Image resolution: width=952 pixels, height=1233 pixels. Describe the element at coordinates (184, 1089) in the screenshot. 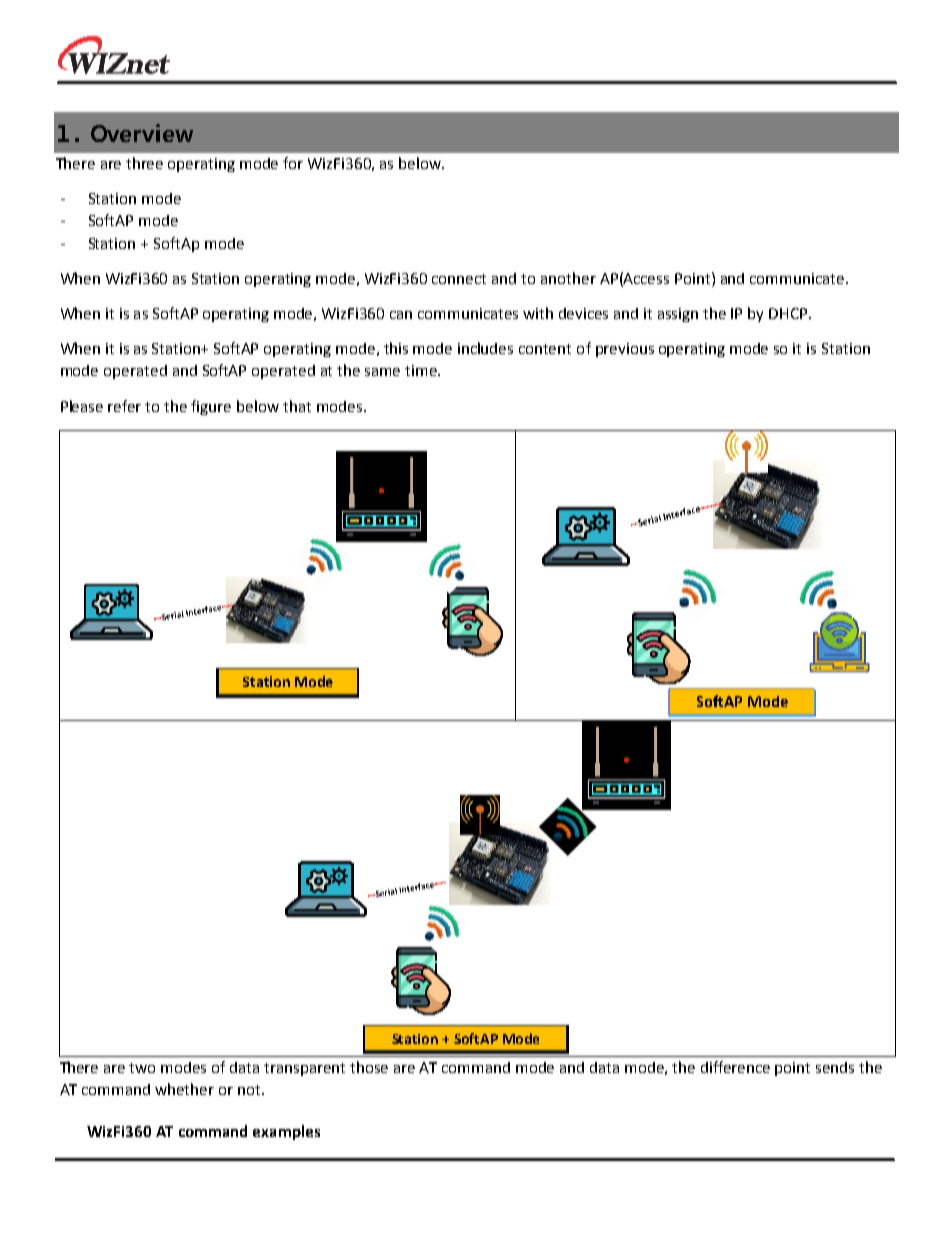

I see `whether` at that location.
